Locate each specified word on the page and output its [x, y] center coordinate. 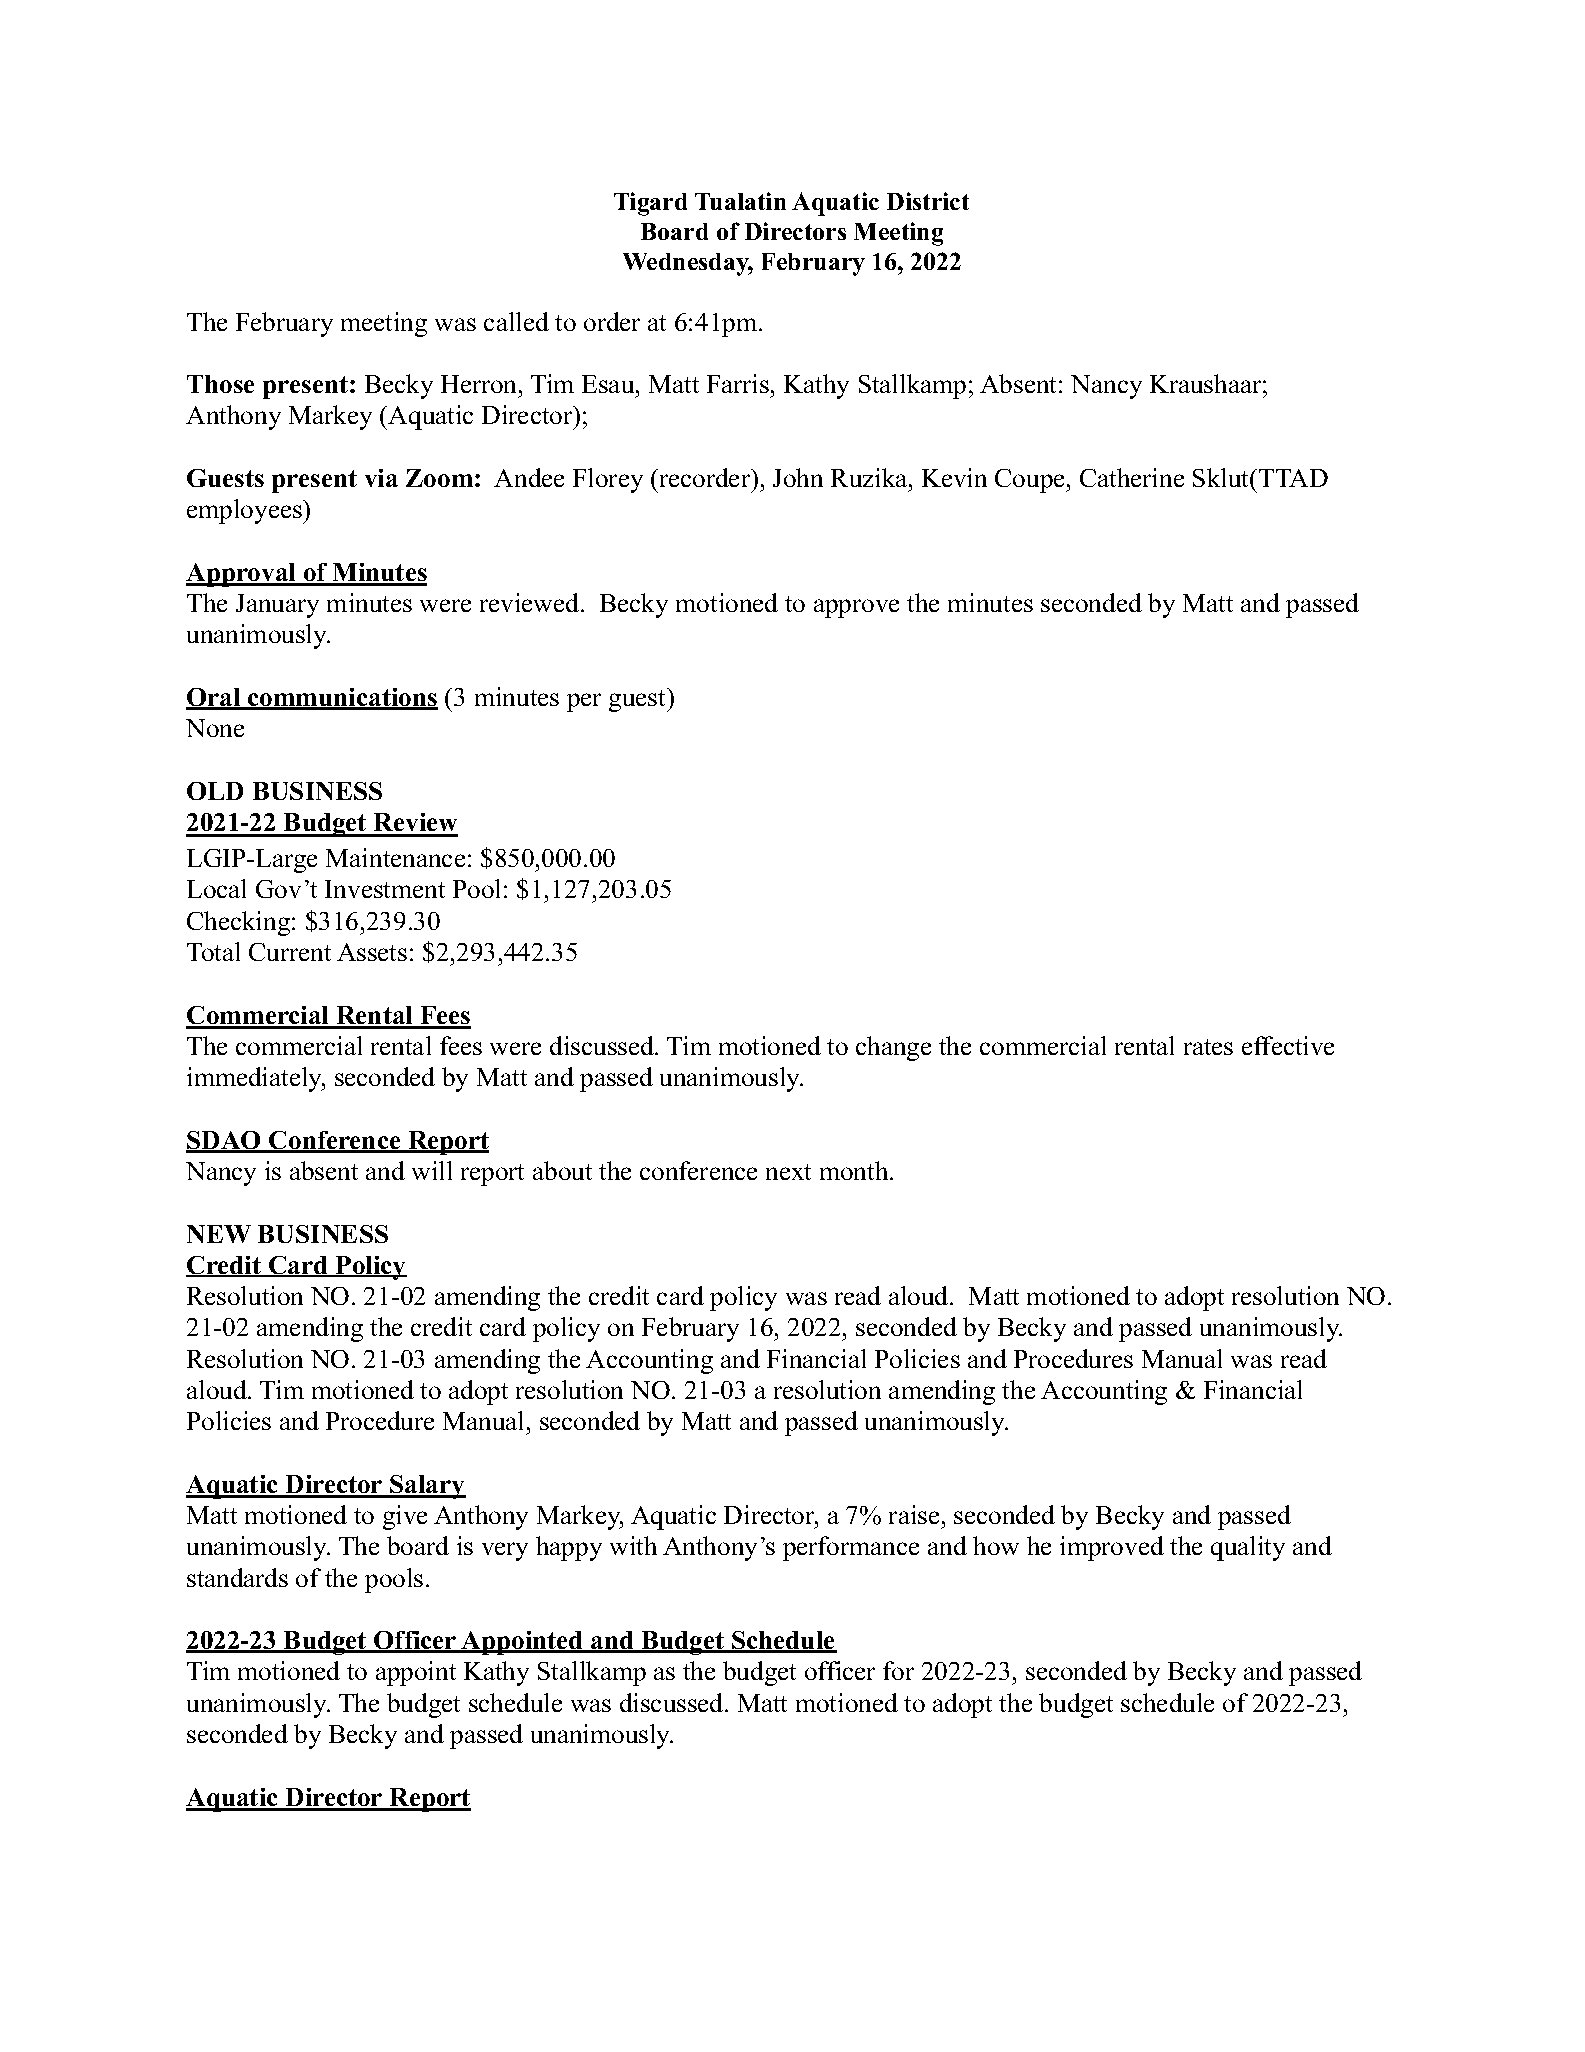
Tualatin [740, 201]
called [516, 321]
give [405, 1517]
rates [1208, 1047]
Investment [385, 889]
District [928, 201]
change [893, 1048]
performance [851, 1548]
